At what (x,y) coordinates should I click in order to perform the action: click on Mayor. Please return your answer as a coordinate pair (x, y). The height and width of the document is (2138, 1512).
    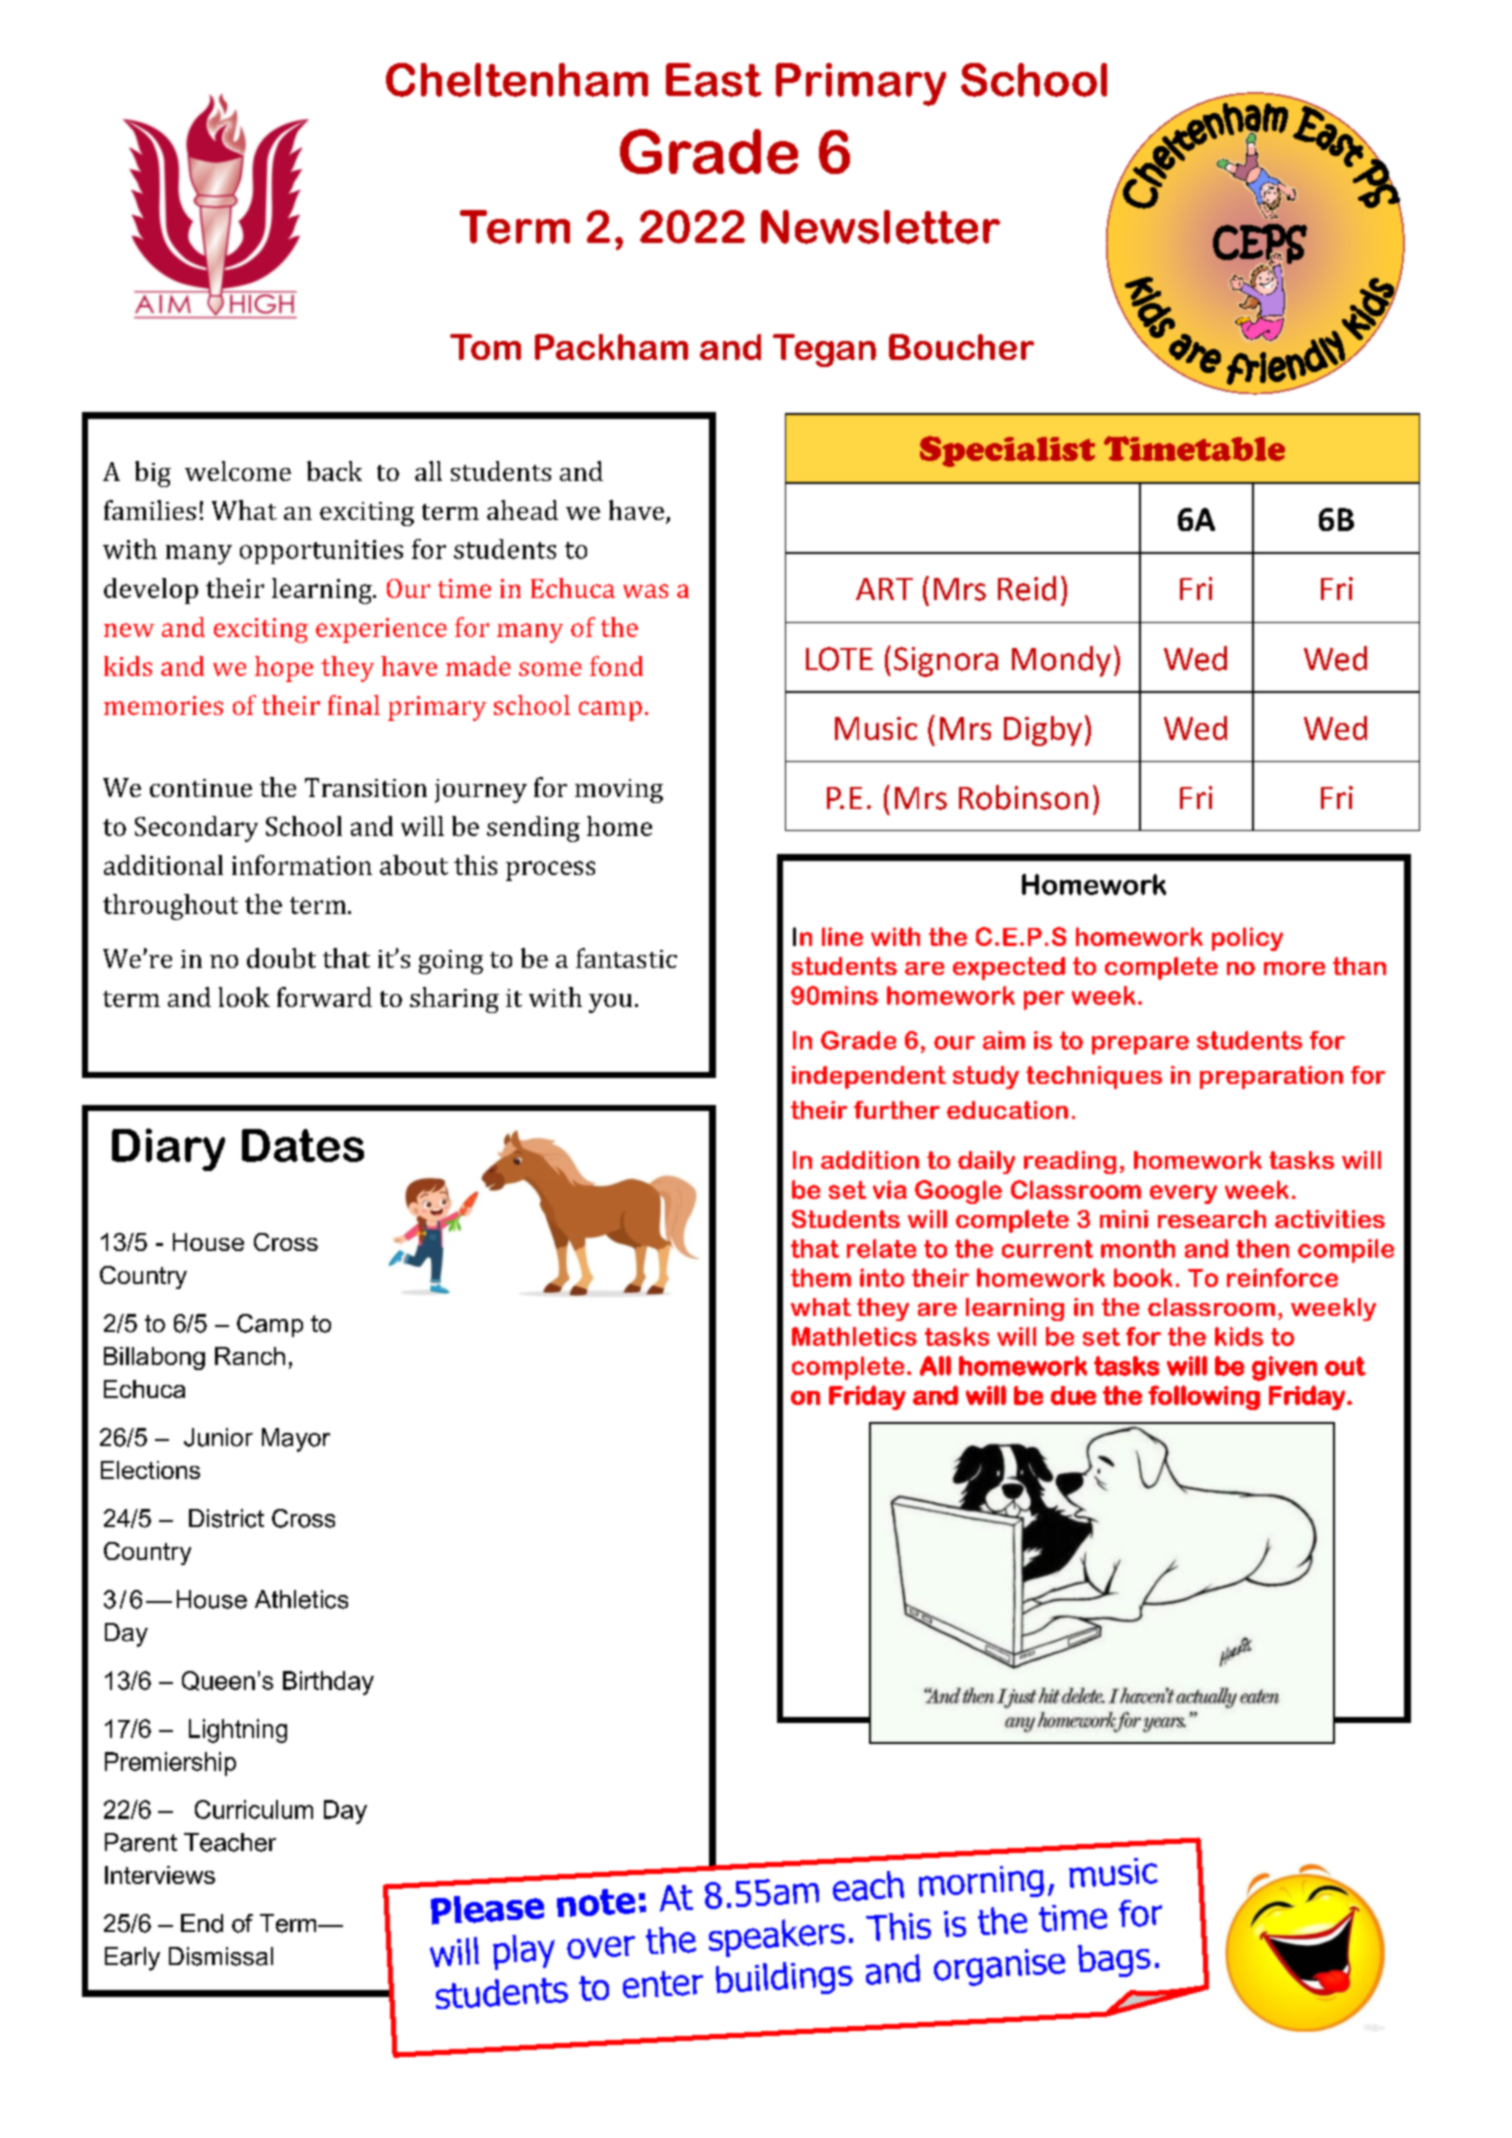
    Looking at the image, I should click on (296, 1440).
